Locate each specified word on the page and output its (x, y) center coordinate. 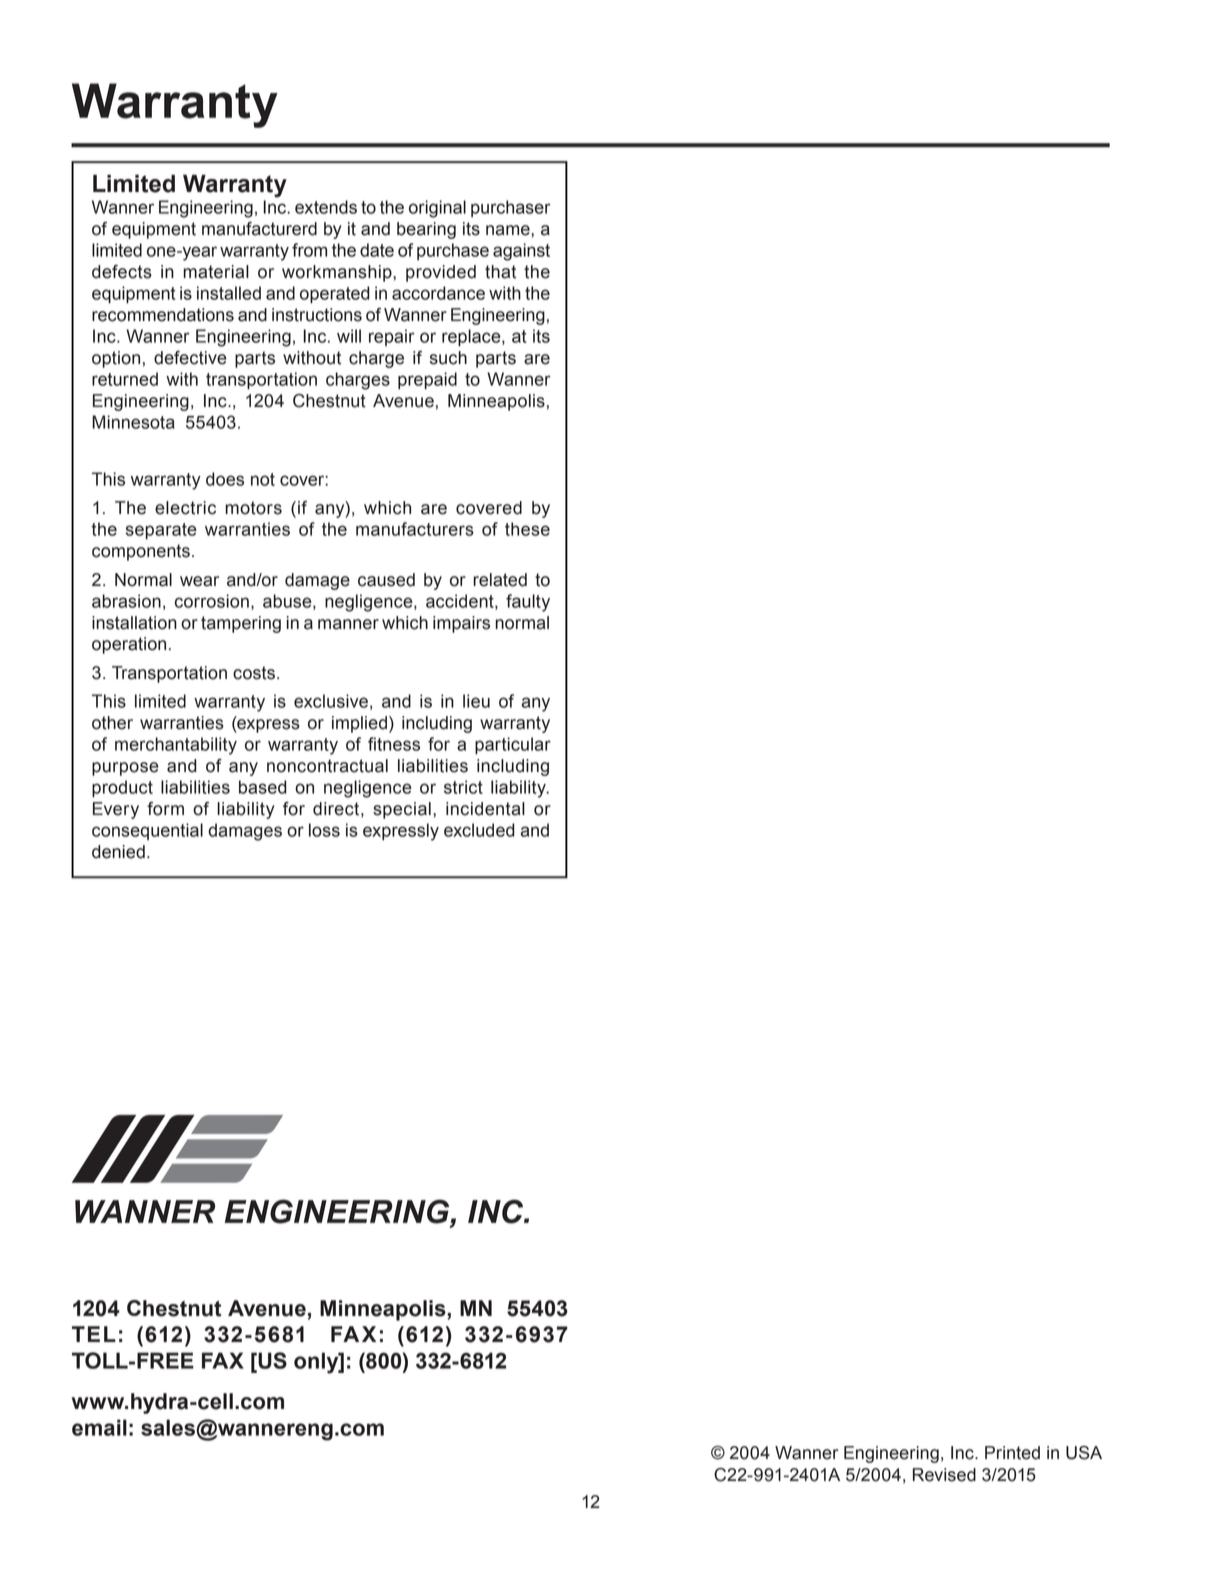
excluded (479, 830)
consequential (147, 831)
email (99, 1427)
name (509, 230)
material (216, 272)
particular (513, 745)
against (521, 252)
